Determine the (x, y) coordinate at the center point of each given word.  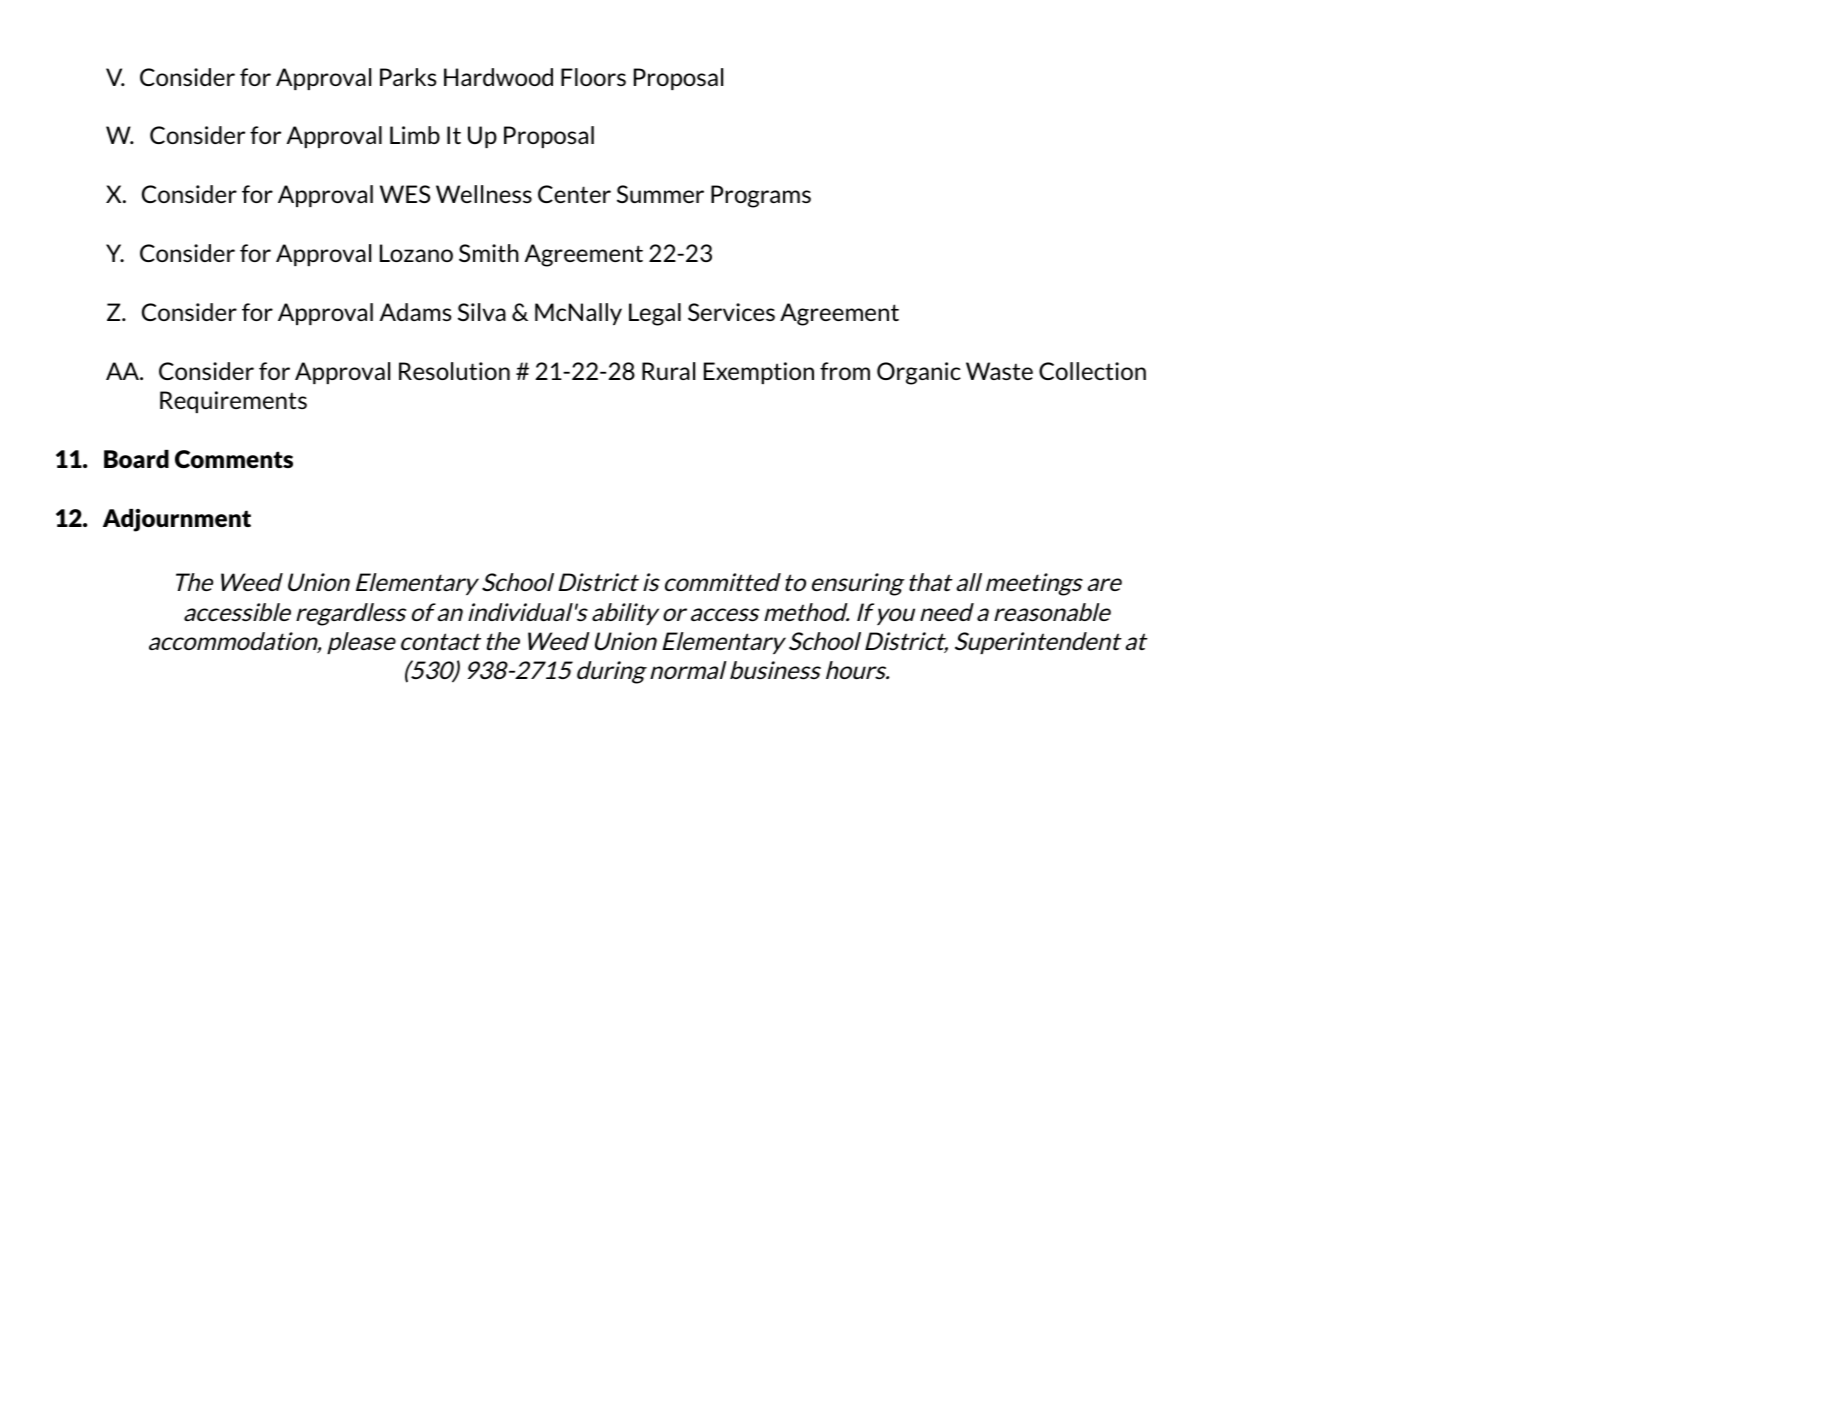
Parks (408, 77)
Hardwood (498, 77)
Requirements (233, 402)
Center (574, 194)
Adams (416, 312)
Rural (668, 371)
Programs (761, 196)
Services (731, 312)
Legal (655, 314)
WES (405, 194)
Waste (999, 371)
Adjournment (177, 520)
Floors (593, 77)
